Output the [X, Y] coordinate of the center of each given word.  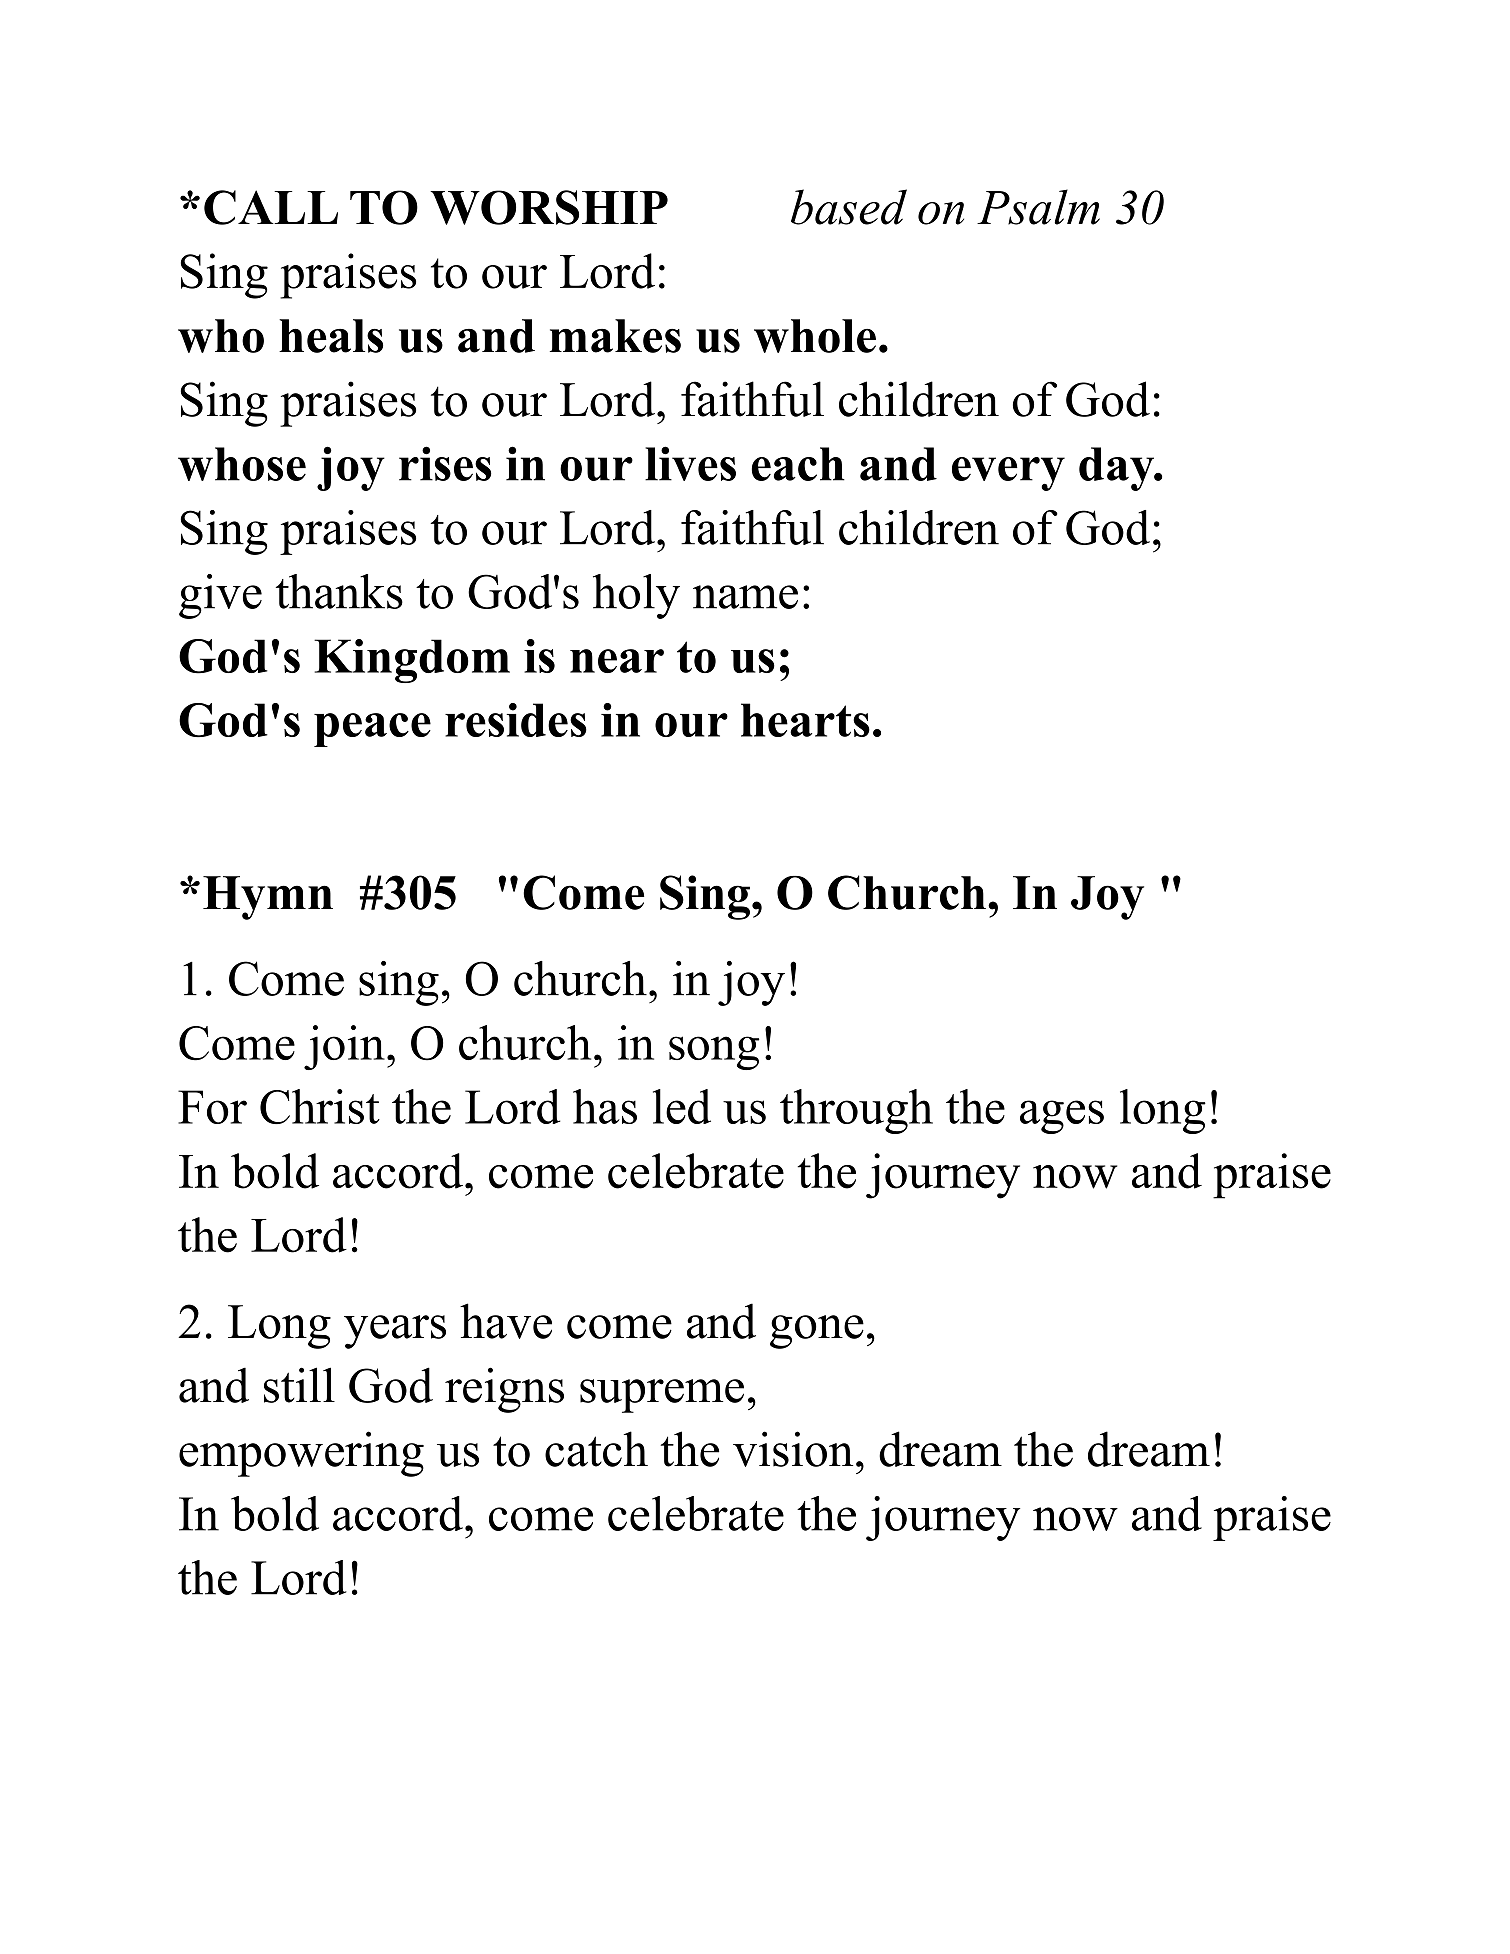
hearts [805, 720]
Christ [320, 1106]
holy [636, 596]
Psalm [1038, 207]
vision [793, 1449]
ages [1062, 1117]
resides [516, 720]
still [299, 1385]
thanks [339, 591]
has [605, 1106]
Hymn [268, 898]
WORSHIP [549, 207]
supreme [662, 1396]
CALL [271, 207]
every [1008, 474]
